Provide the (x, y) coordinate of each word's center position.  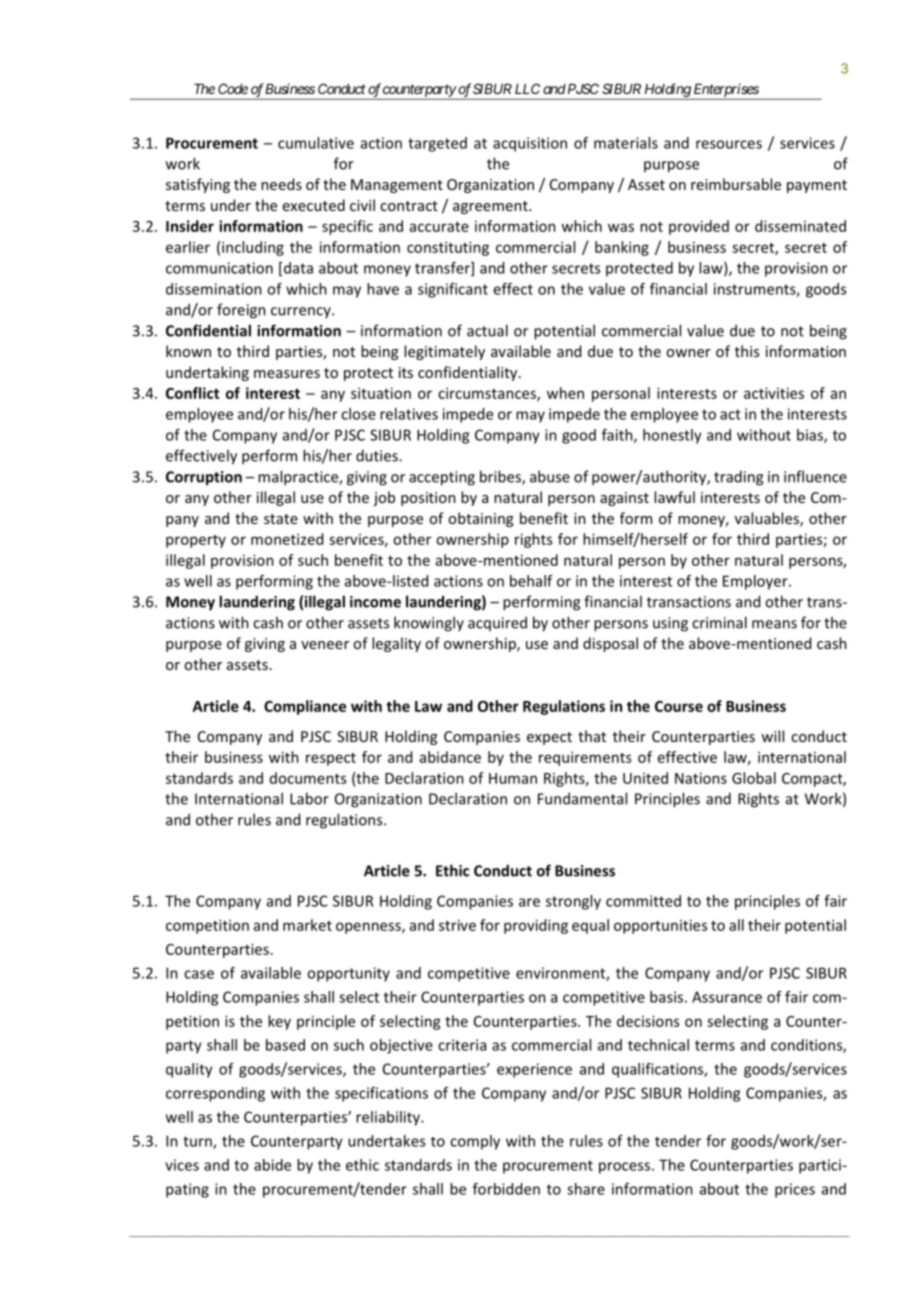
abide (272, 1165)
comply (475, 1142)
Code (233, 88)
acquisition (530, 144)
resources (729, 144)
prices (795, 1190)
